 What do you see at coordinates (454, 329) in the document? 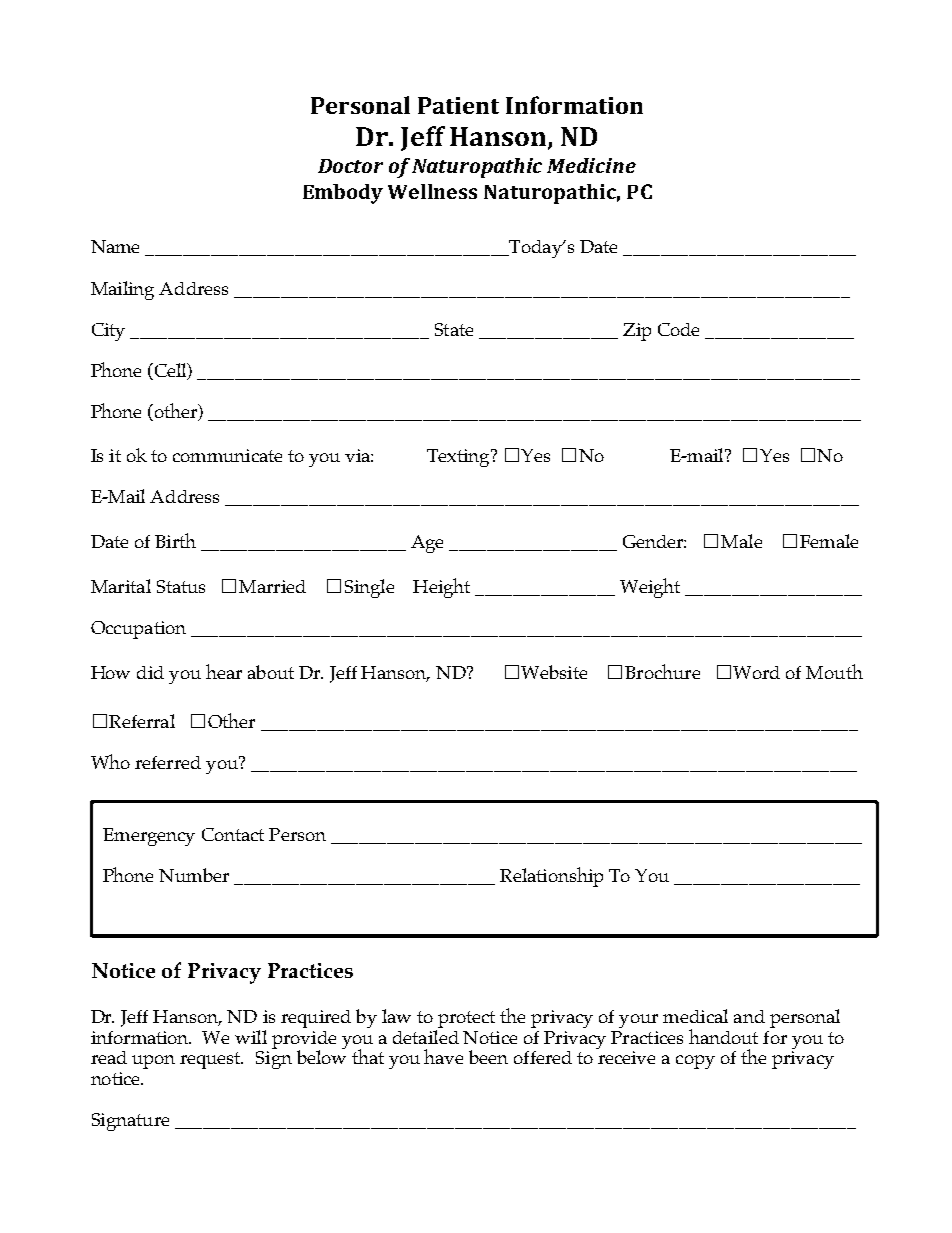
I see `State` at bounding box center [454, 329].
